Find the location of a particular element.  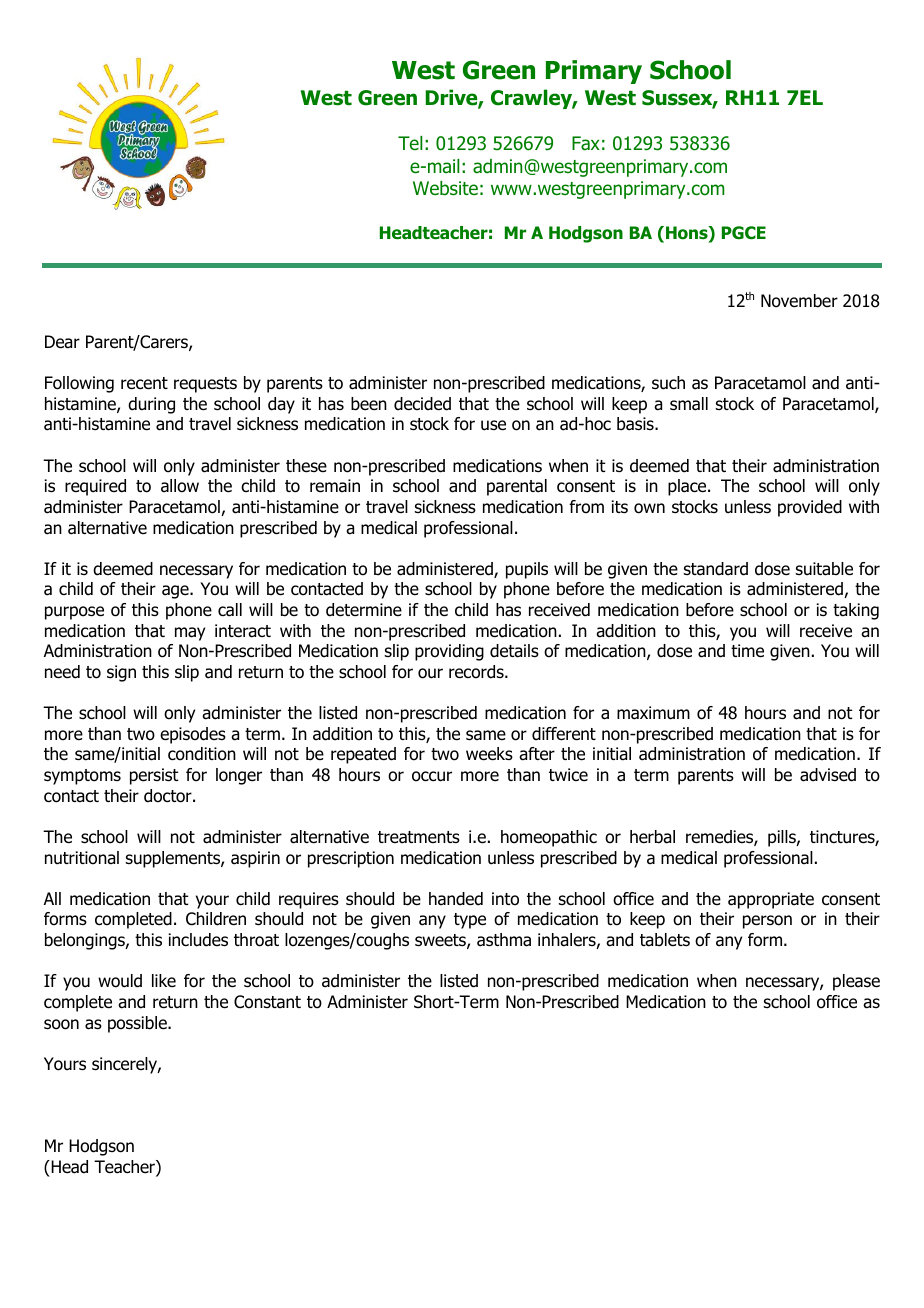

small is located at coordinates (689, 404).
